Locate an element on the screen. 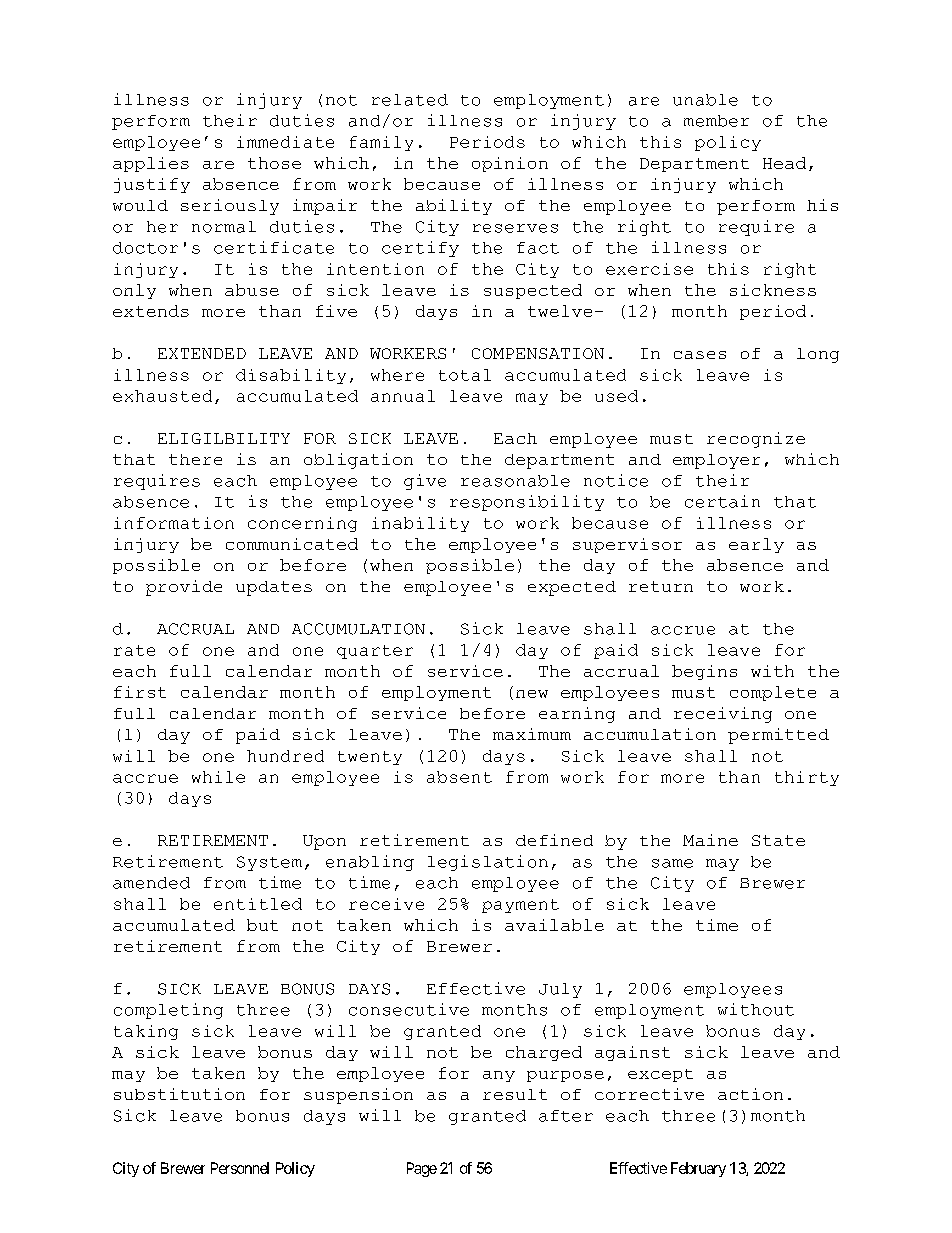 The image size is (952, 1233). immediate is located at coordinates (285, 142).
